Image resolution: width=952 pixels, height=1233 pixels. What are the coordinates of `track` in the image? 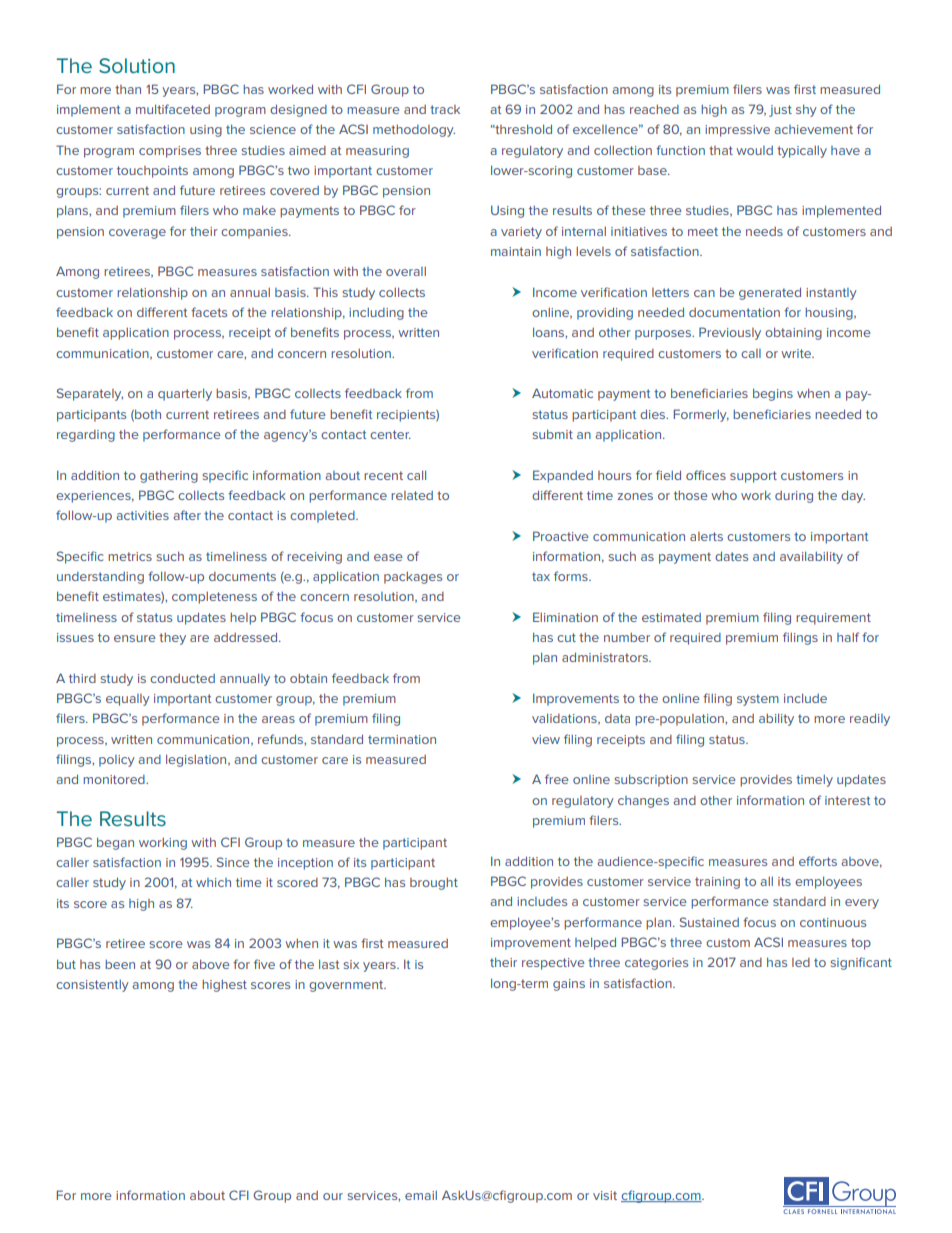 It's located at (445, 109).
